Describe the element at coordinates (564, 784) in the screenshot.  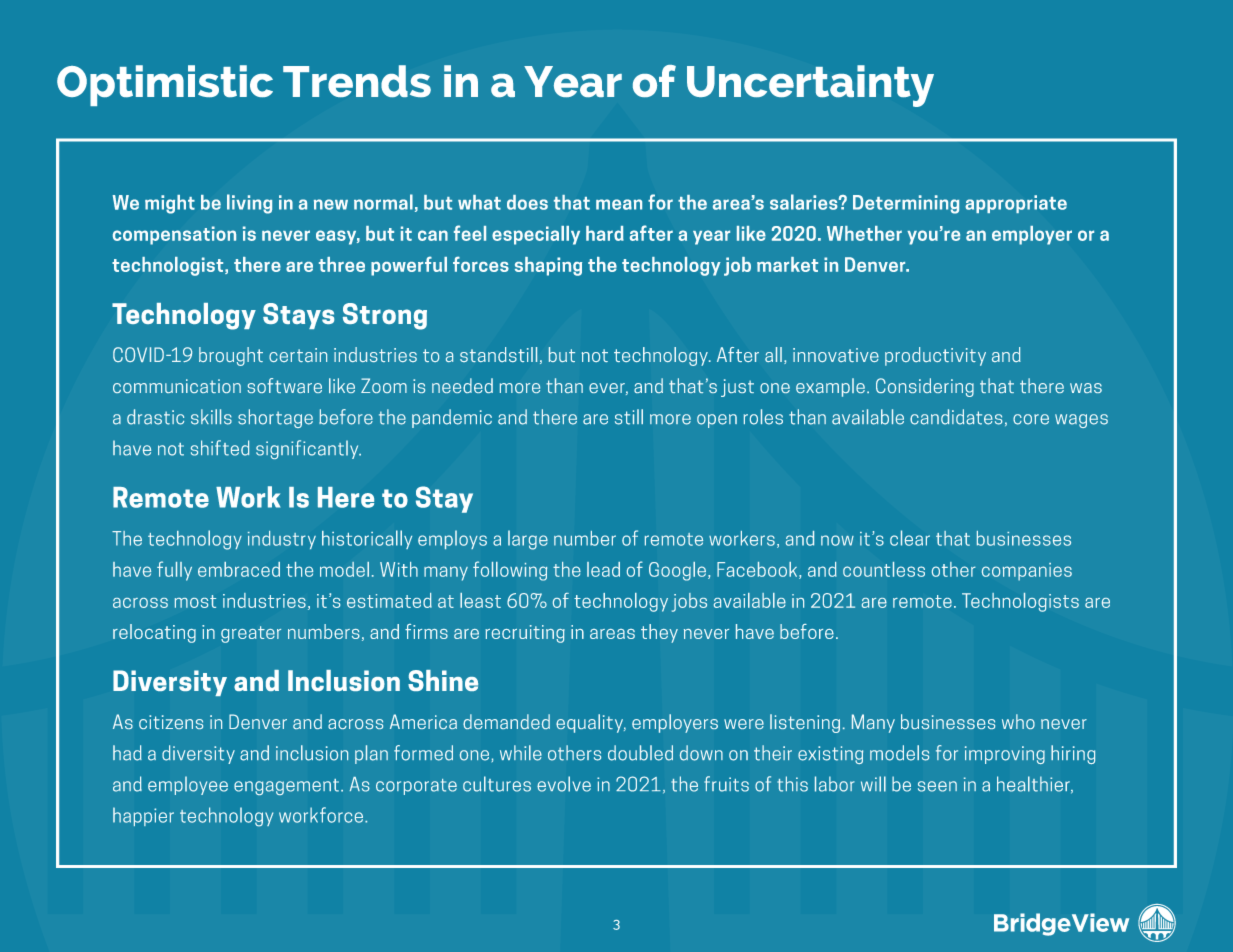
I see `evolve` at that location.
